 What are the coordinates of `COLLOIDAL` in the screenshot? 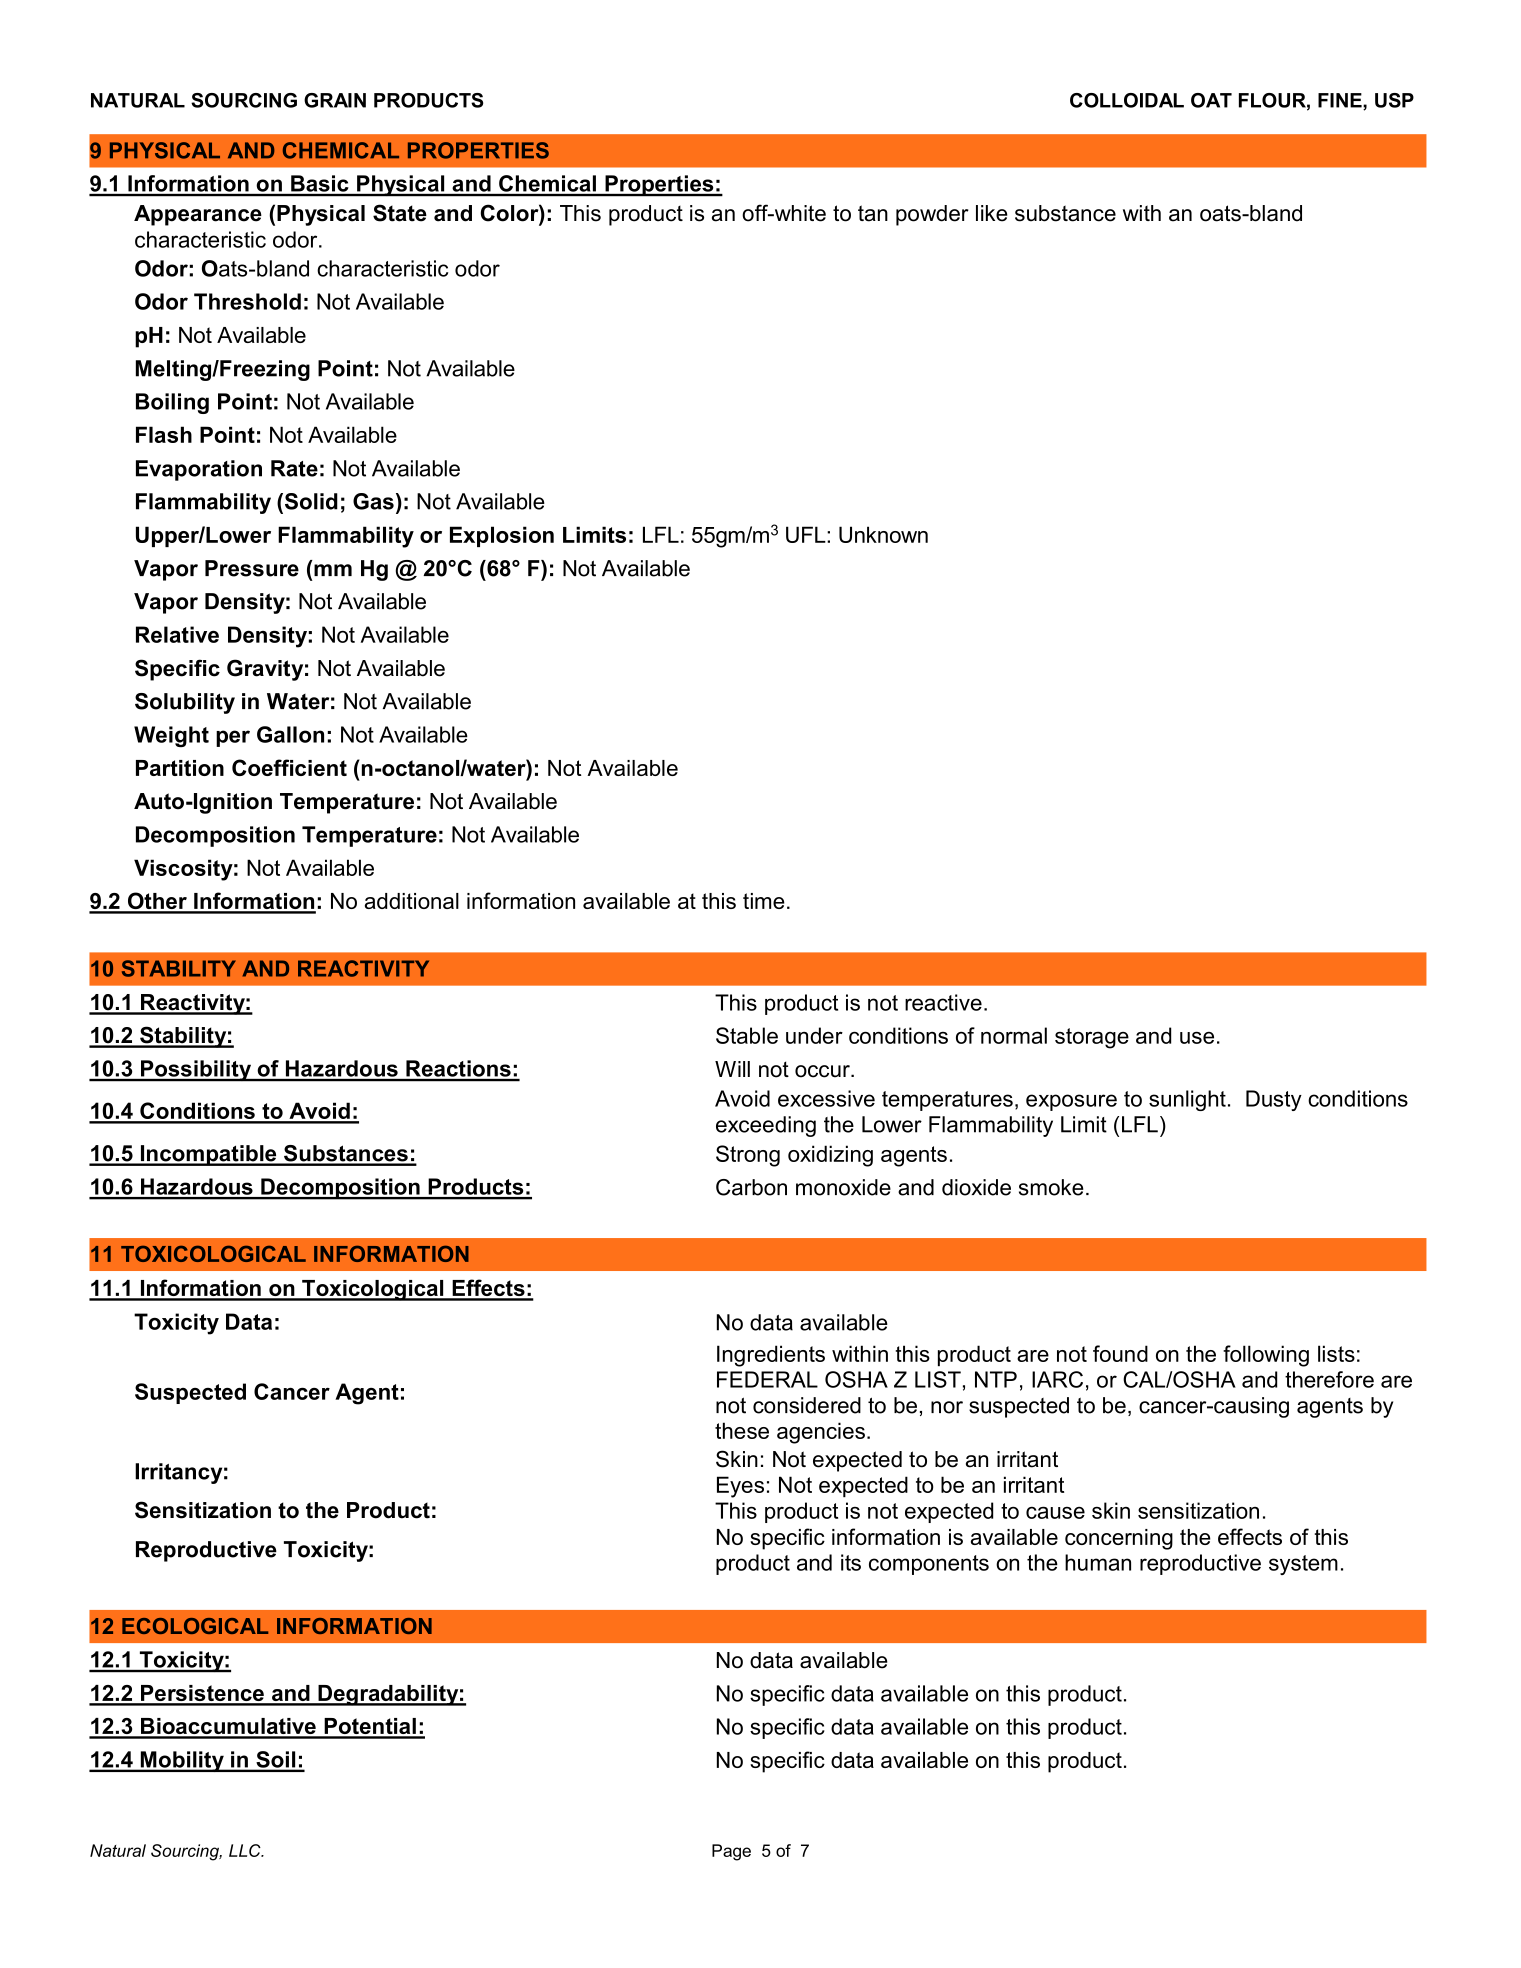 It's located at (1127, 100).
